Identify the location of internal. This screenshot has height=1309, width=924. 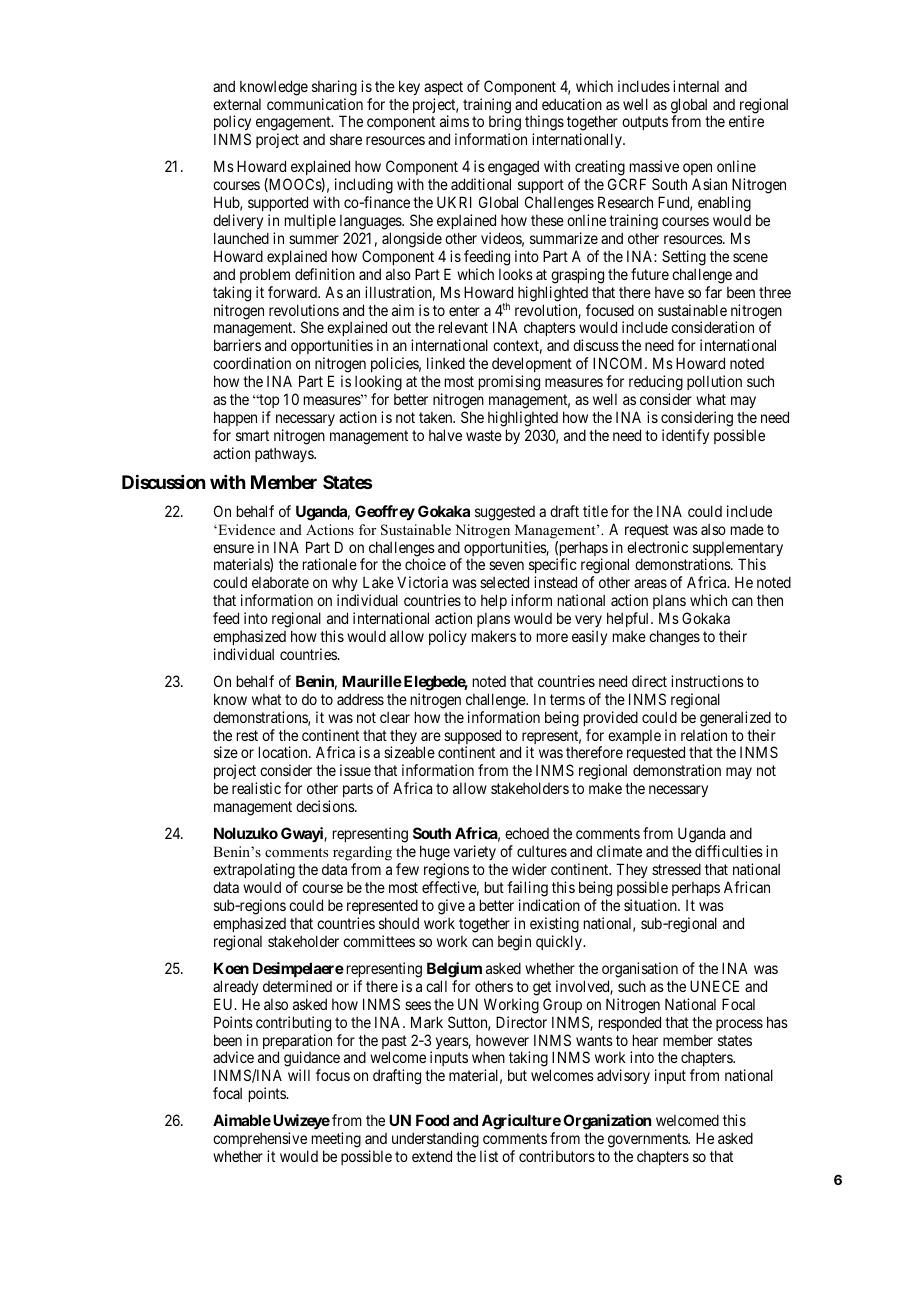
(696, 86).
